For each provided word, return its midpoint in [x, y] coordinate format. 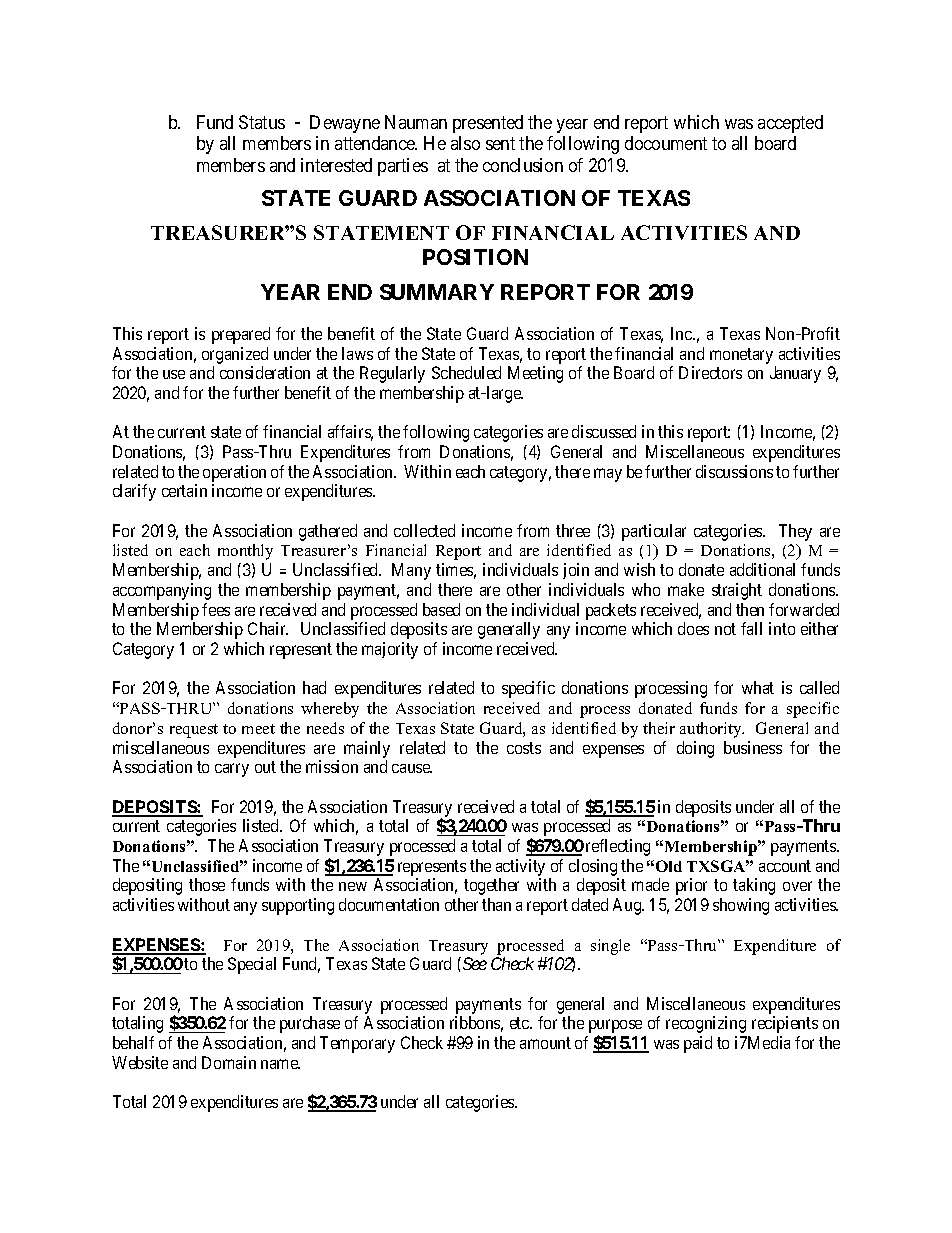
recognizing [706, 1024]
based [441, 609]
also [465, 143]
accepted [790, 124]
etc [520, 1023]
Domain [229, 1062]
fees [216, 609]
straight [737, 591]
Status [262, 122]
